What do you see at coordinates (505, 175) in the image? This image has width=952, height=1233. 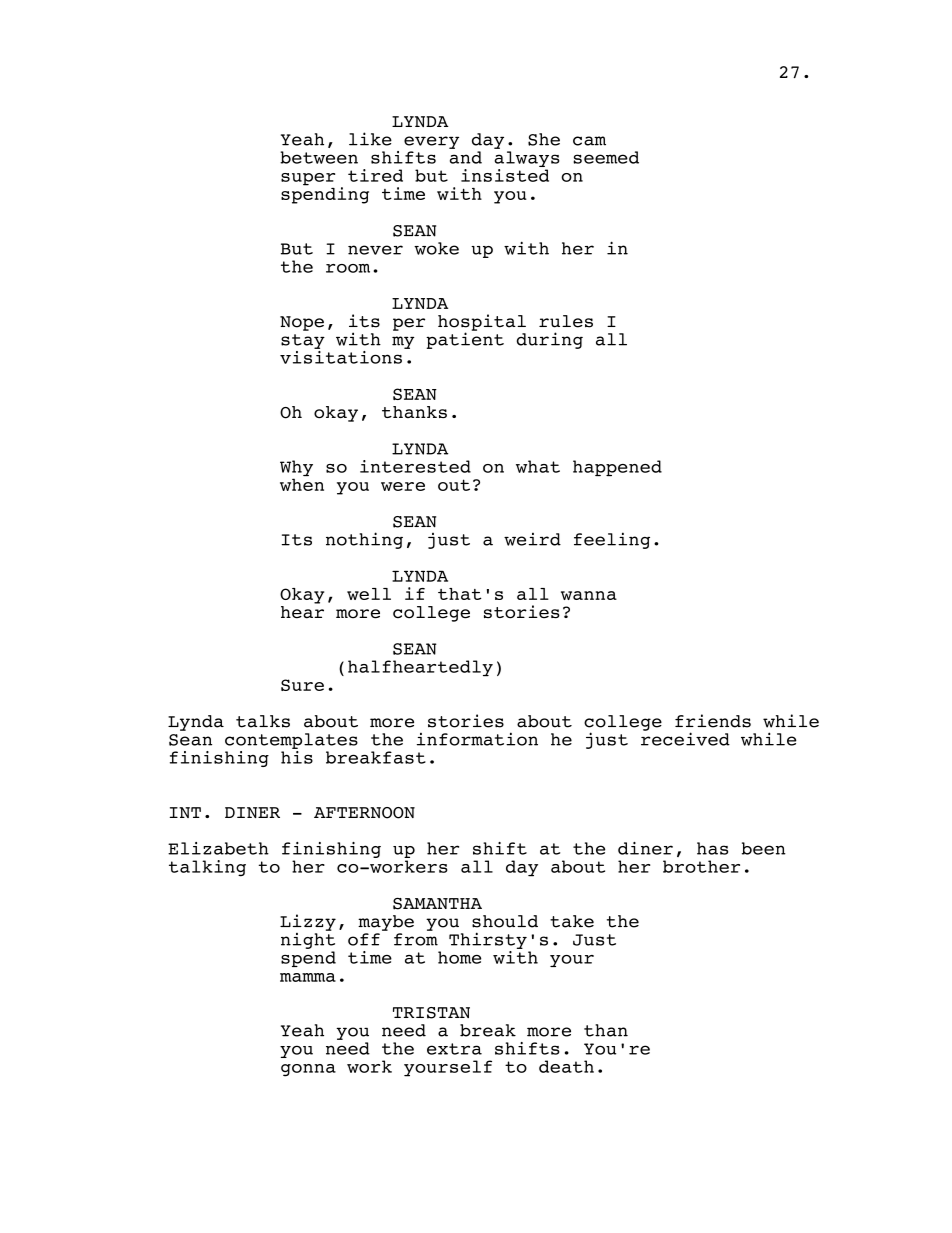 I see `insisted` at bounding box center [505, 175].
